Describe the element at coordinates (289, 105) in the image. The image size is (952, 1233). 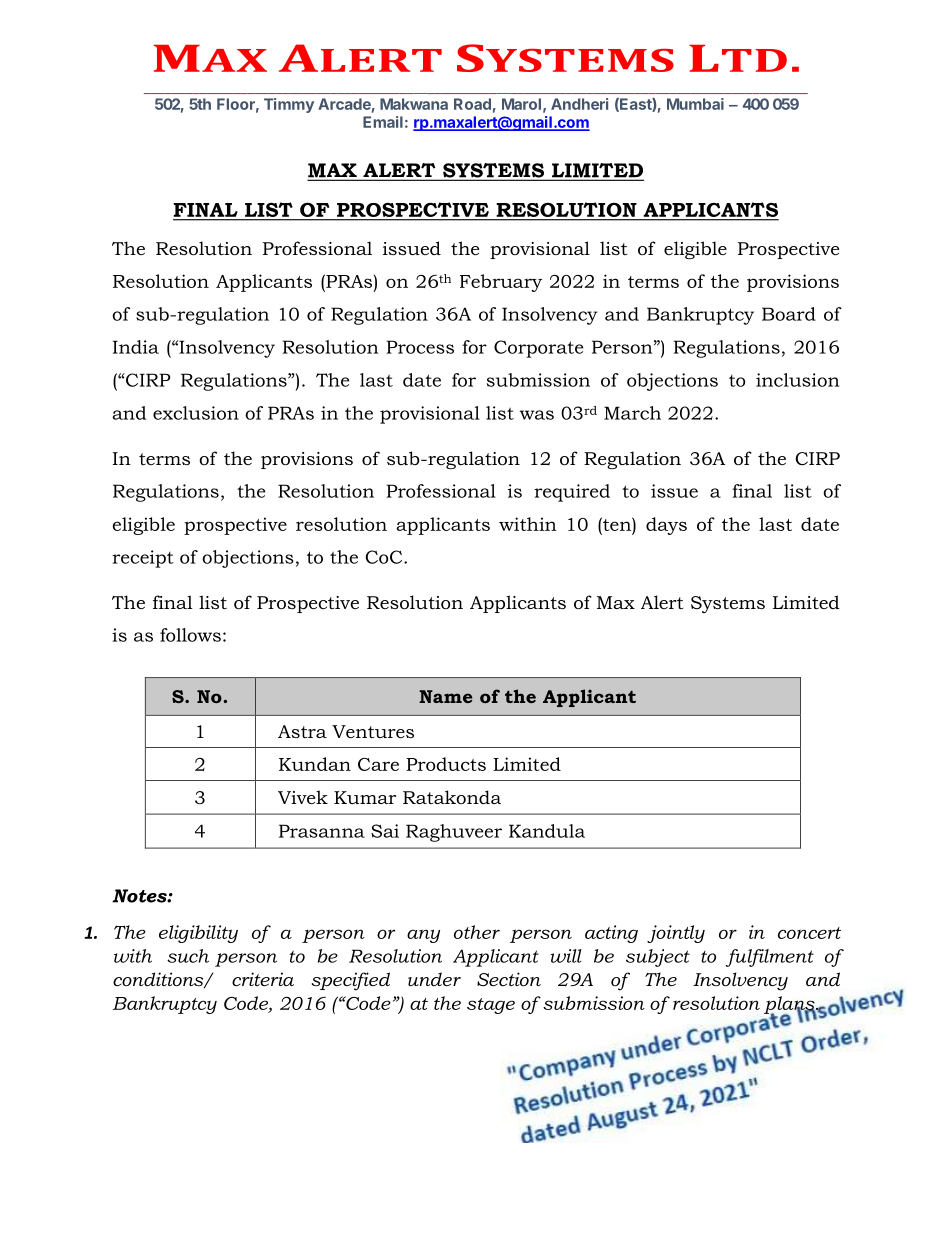
I see `Timmy` at that location.
